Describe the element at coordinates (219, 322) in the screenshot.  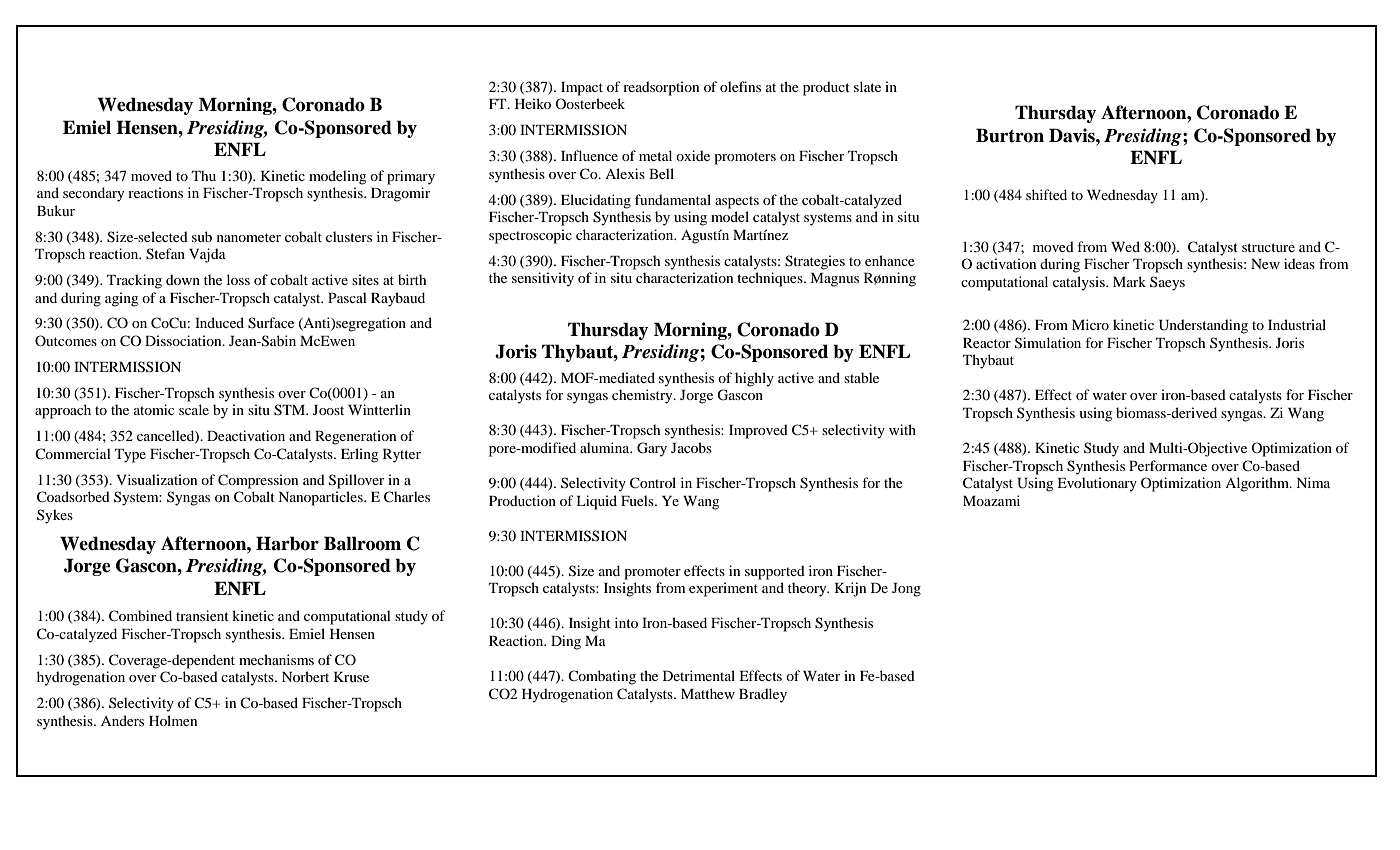
I see `Induced` at that location.
